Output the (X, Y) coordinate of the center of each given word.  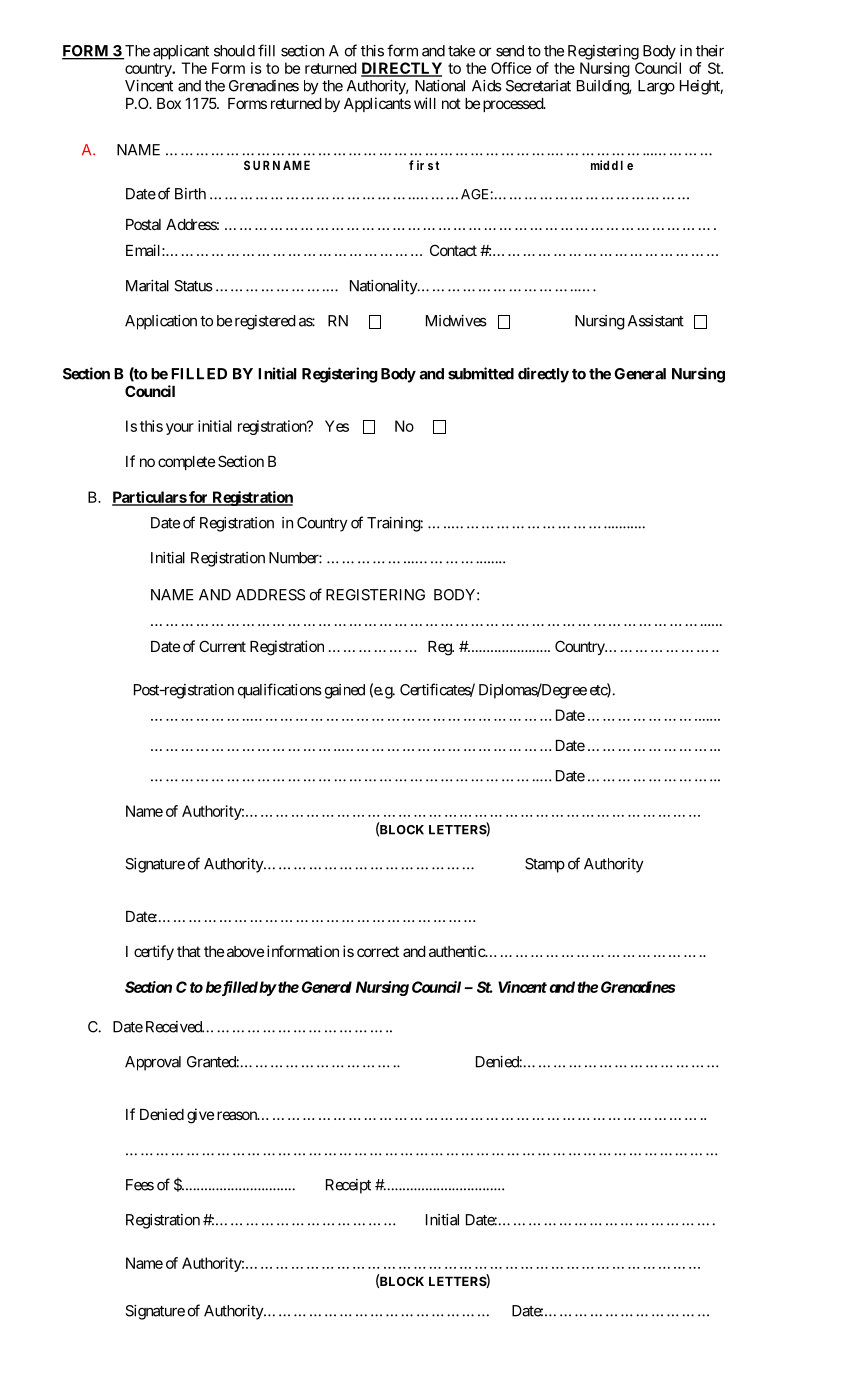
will (425, 103)
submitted (481, 373)
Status (193, 286)
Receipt (348, 1186)
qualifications (280, 691)
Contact (453, 250)
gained (345, 691)
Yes (337, 426)
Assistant (656, 321)
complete (186, 463)
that (189, 951)
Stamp (545, 865)
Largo (656, 87)
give (200, 1116)
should (234, 51)
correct (378, 951)
